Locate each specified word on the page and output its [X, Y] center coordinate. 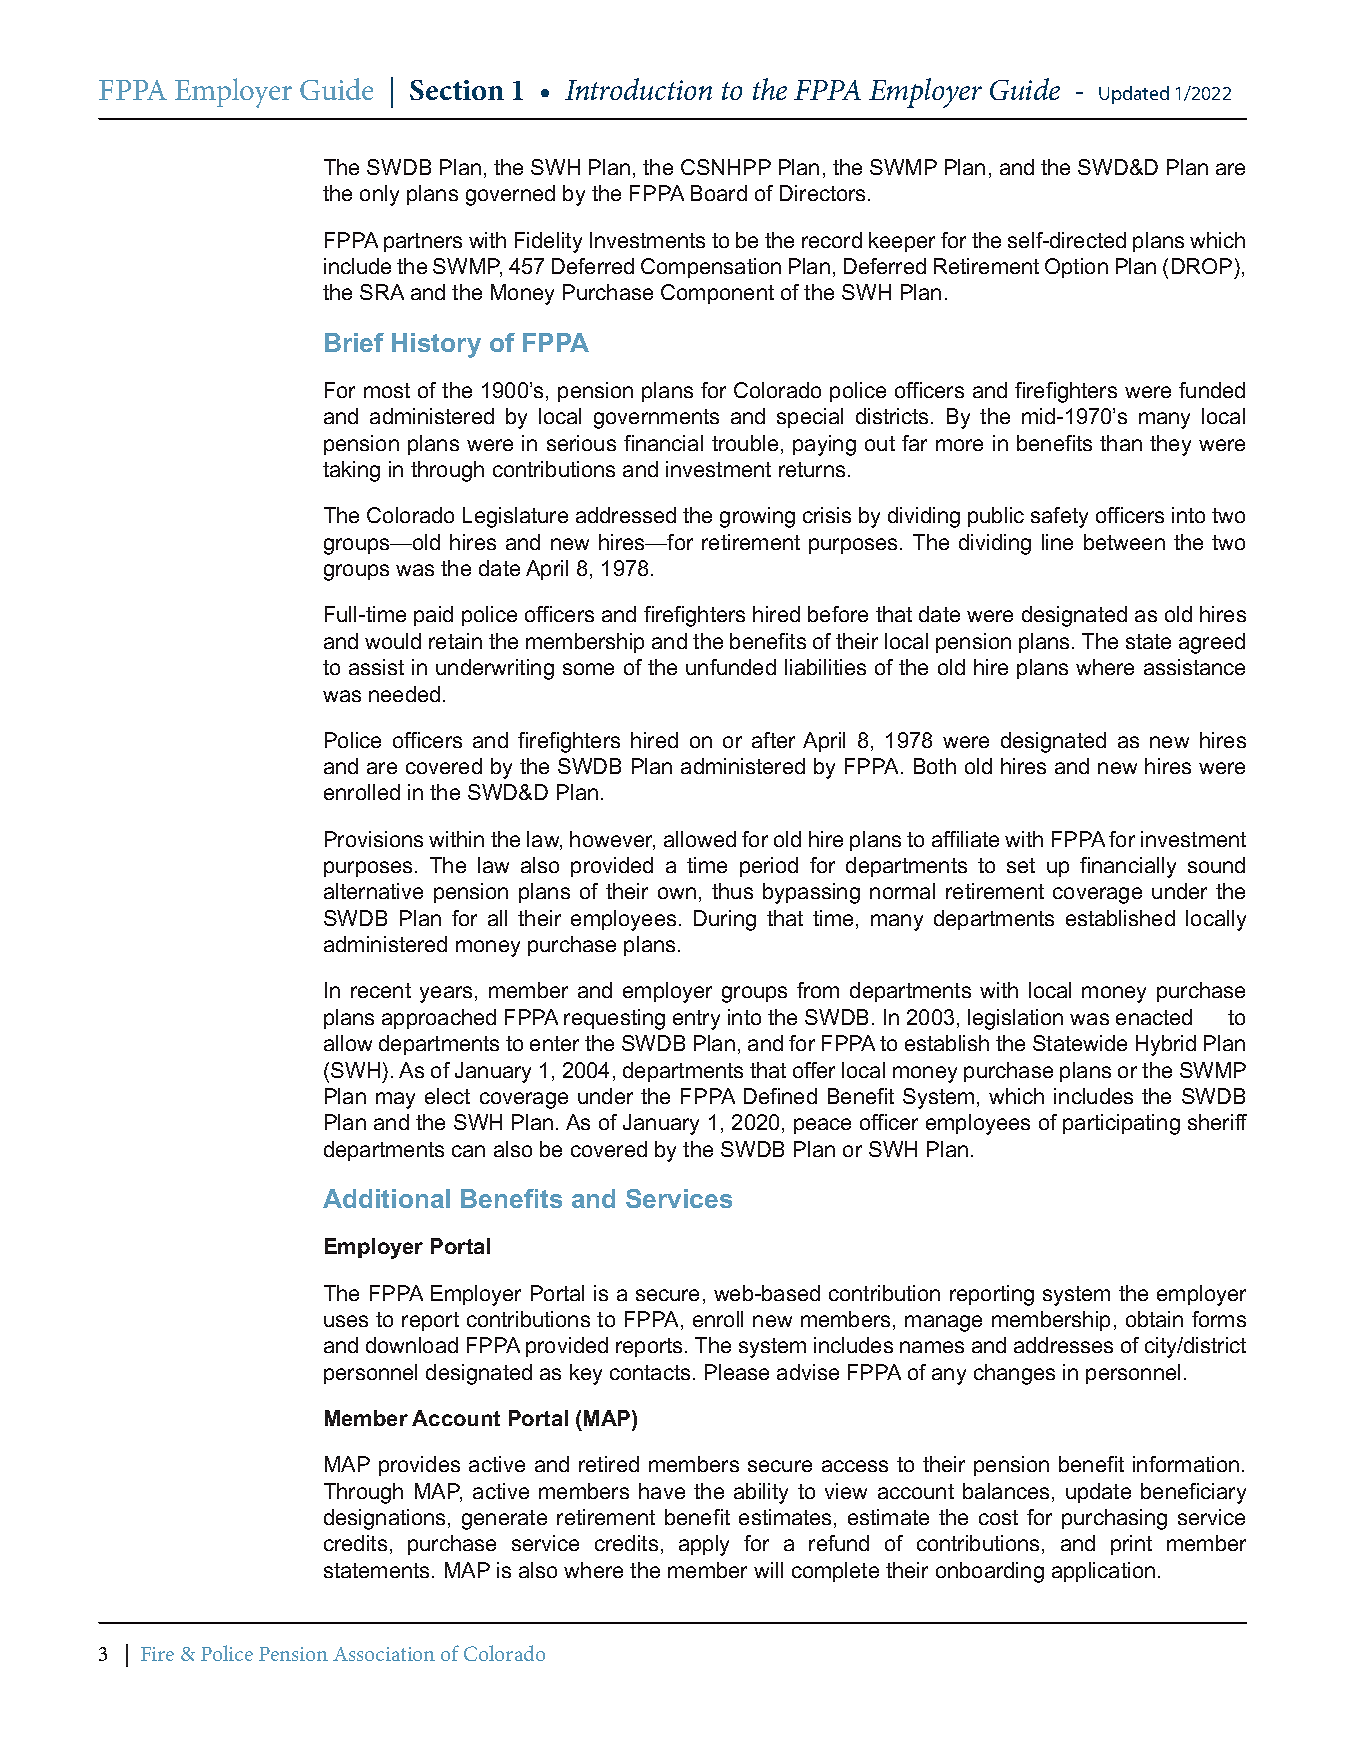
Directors [824, 193]
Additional [386, 1198]
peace [822, 1126]
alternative [373, 891]
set [1021, 865]
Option [1076, 268]
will [768, 1570]
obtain [1154, 1319]
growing [757, 517]
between [1124, 542]
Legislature [515, 517]
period [769, 867]
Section [457, 90]
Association [384, 1654]
